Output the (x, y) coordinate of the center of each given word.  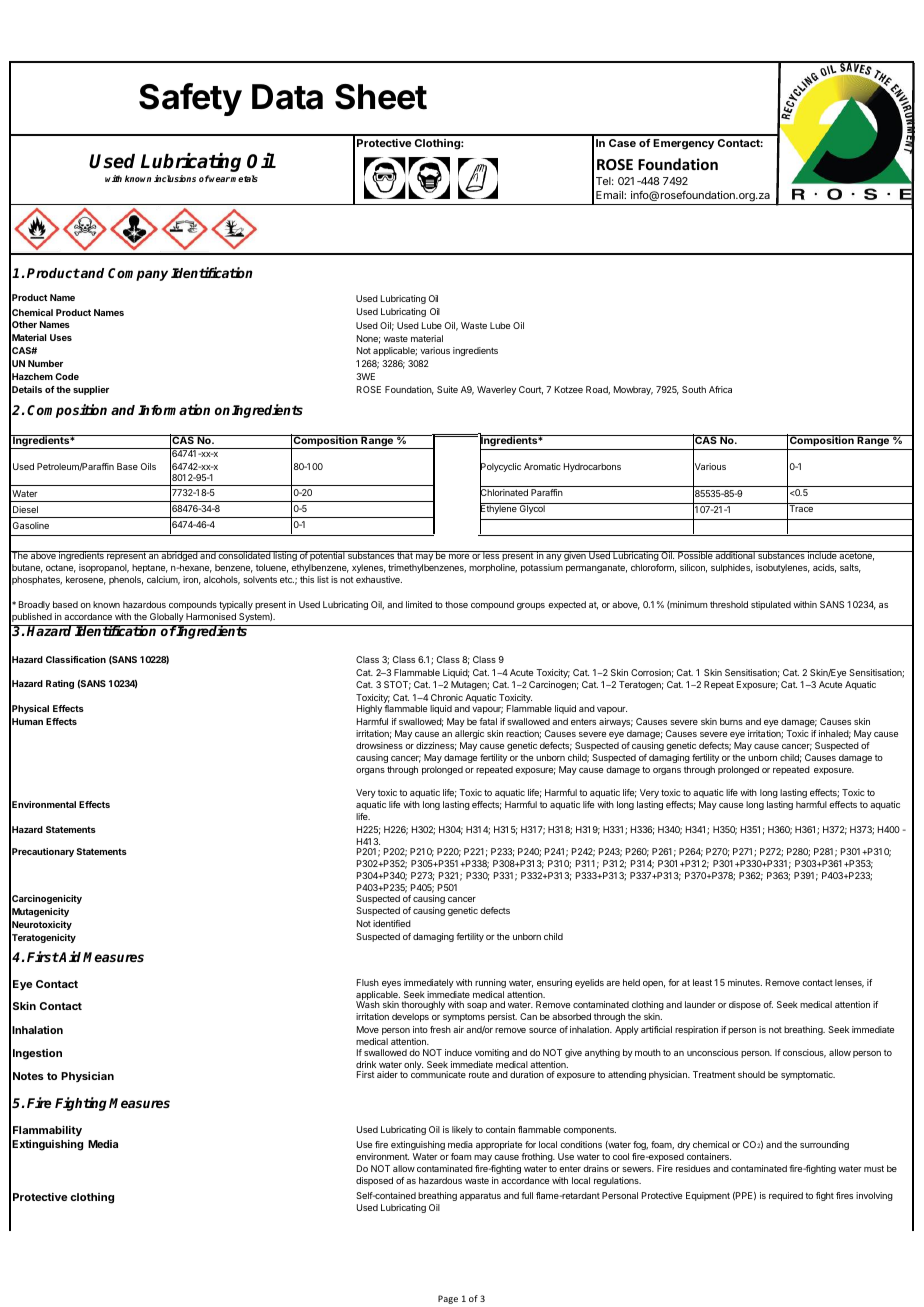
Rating (60, 684)
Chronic (447, 697)
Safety (190, 99)
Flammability (47, 1131)
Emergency (683, 144)
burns (731, 721)
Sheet (381, 97)
